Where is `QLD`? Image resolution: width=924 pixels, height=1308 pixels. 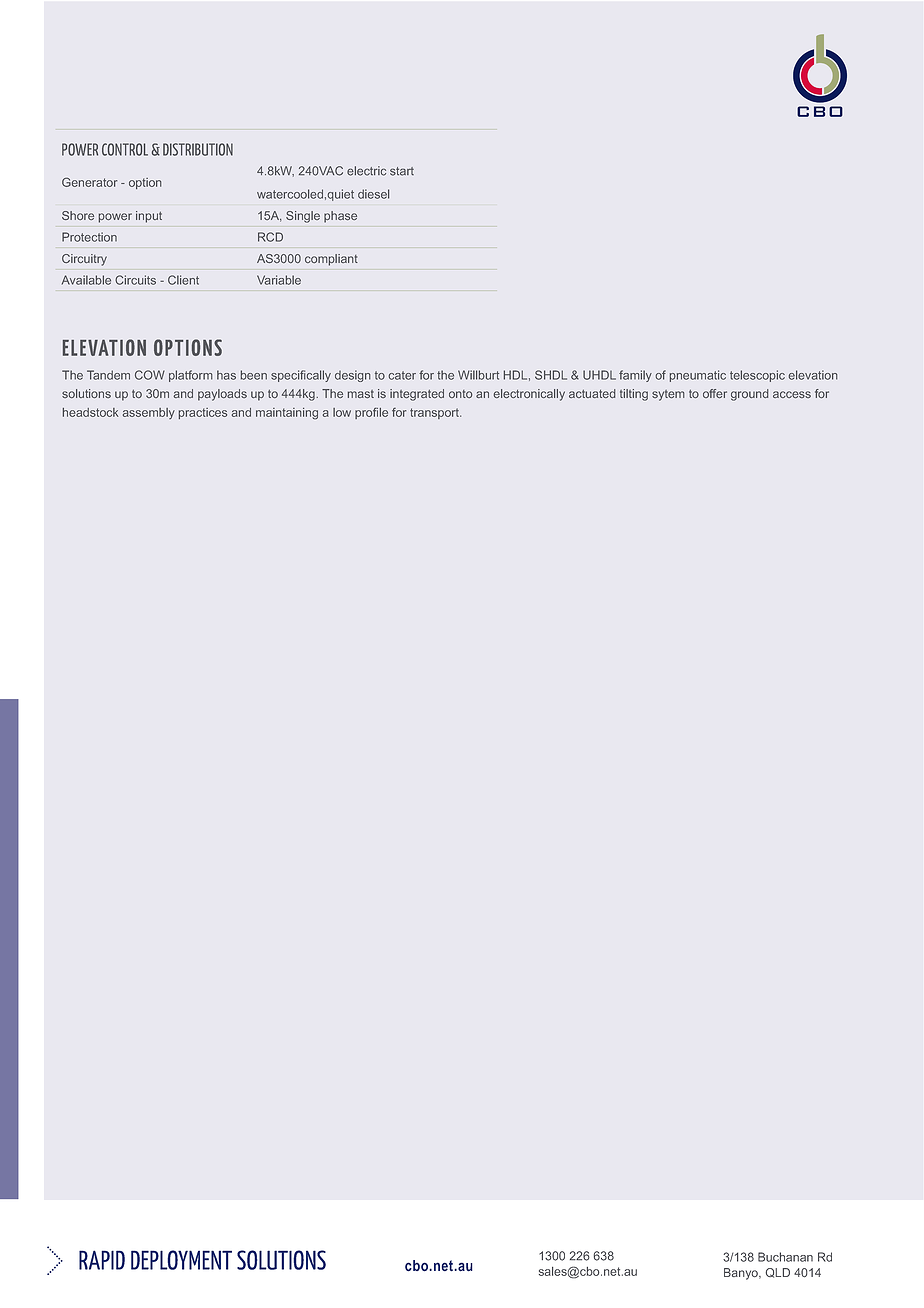 QLD is located at coordinates (777, 1273).
